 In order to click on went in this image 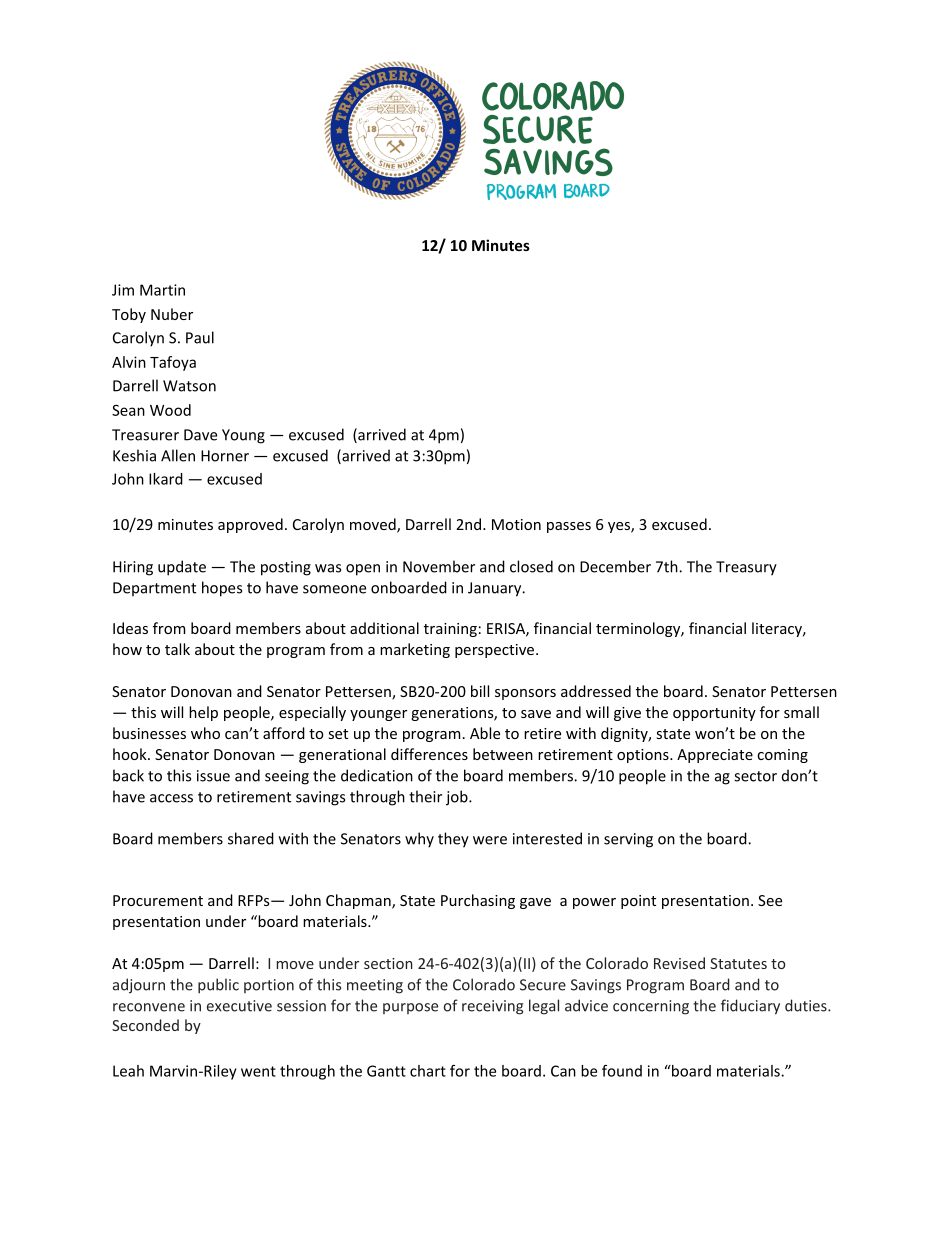, I will do `click(258, 1071)`.
